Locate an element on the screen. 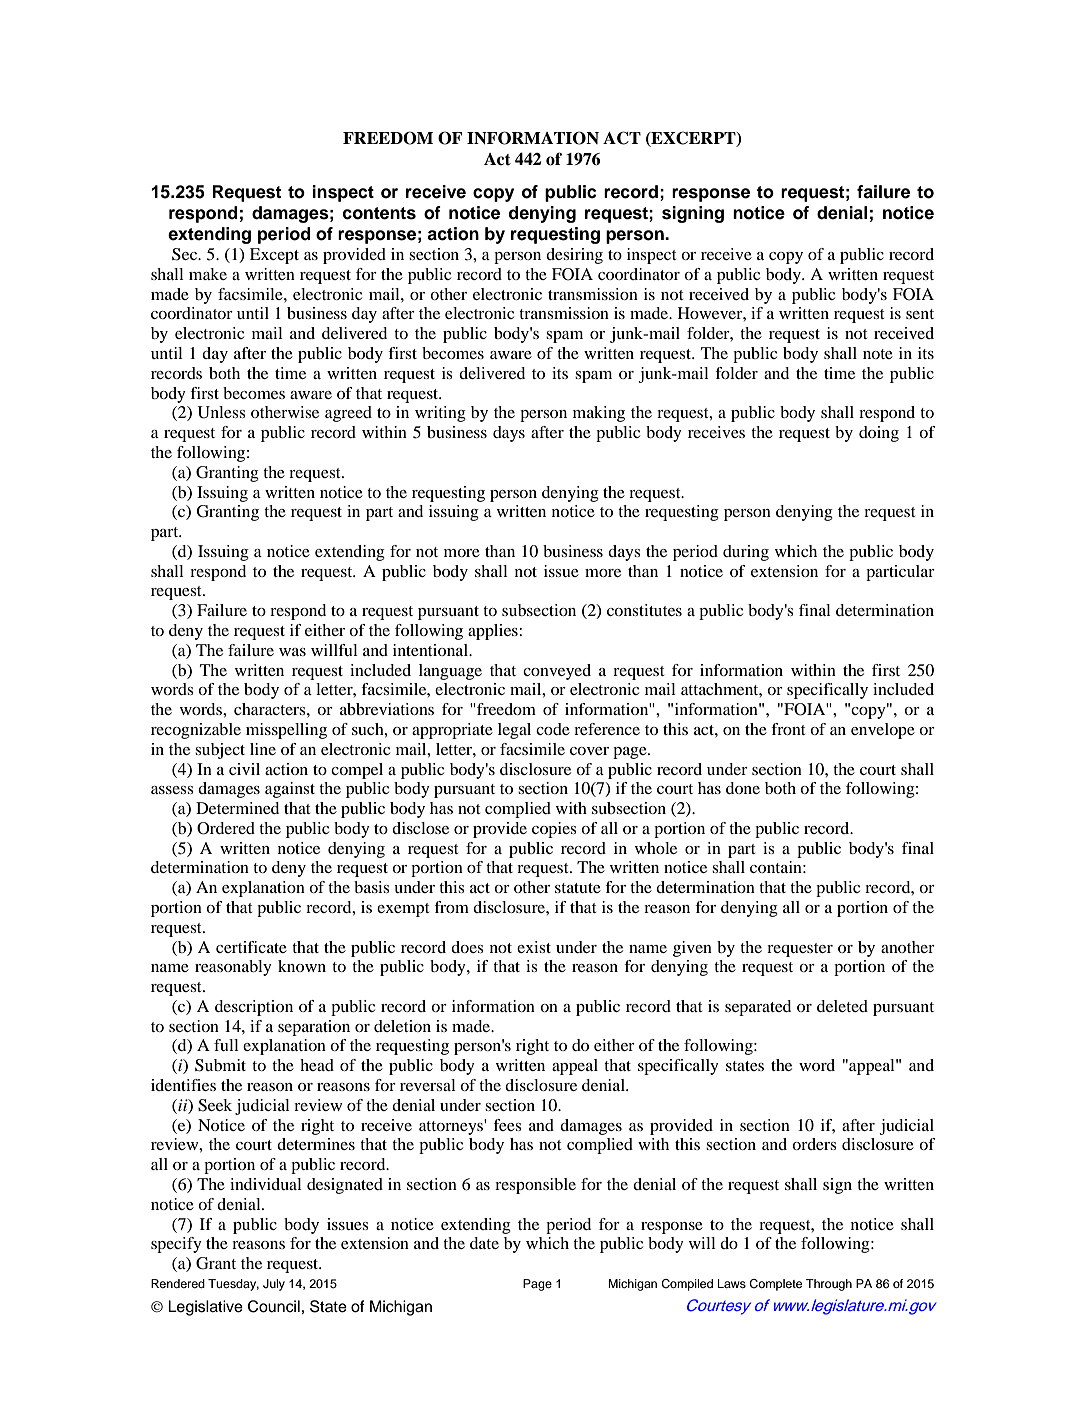  July is located at coordinates (274, 1285).
